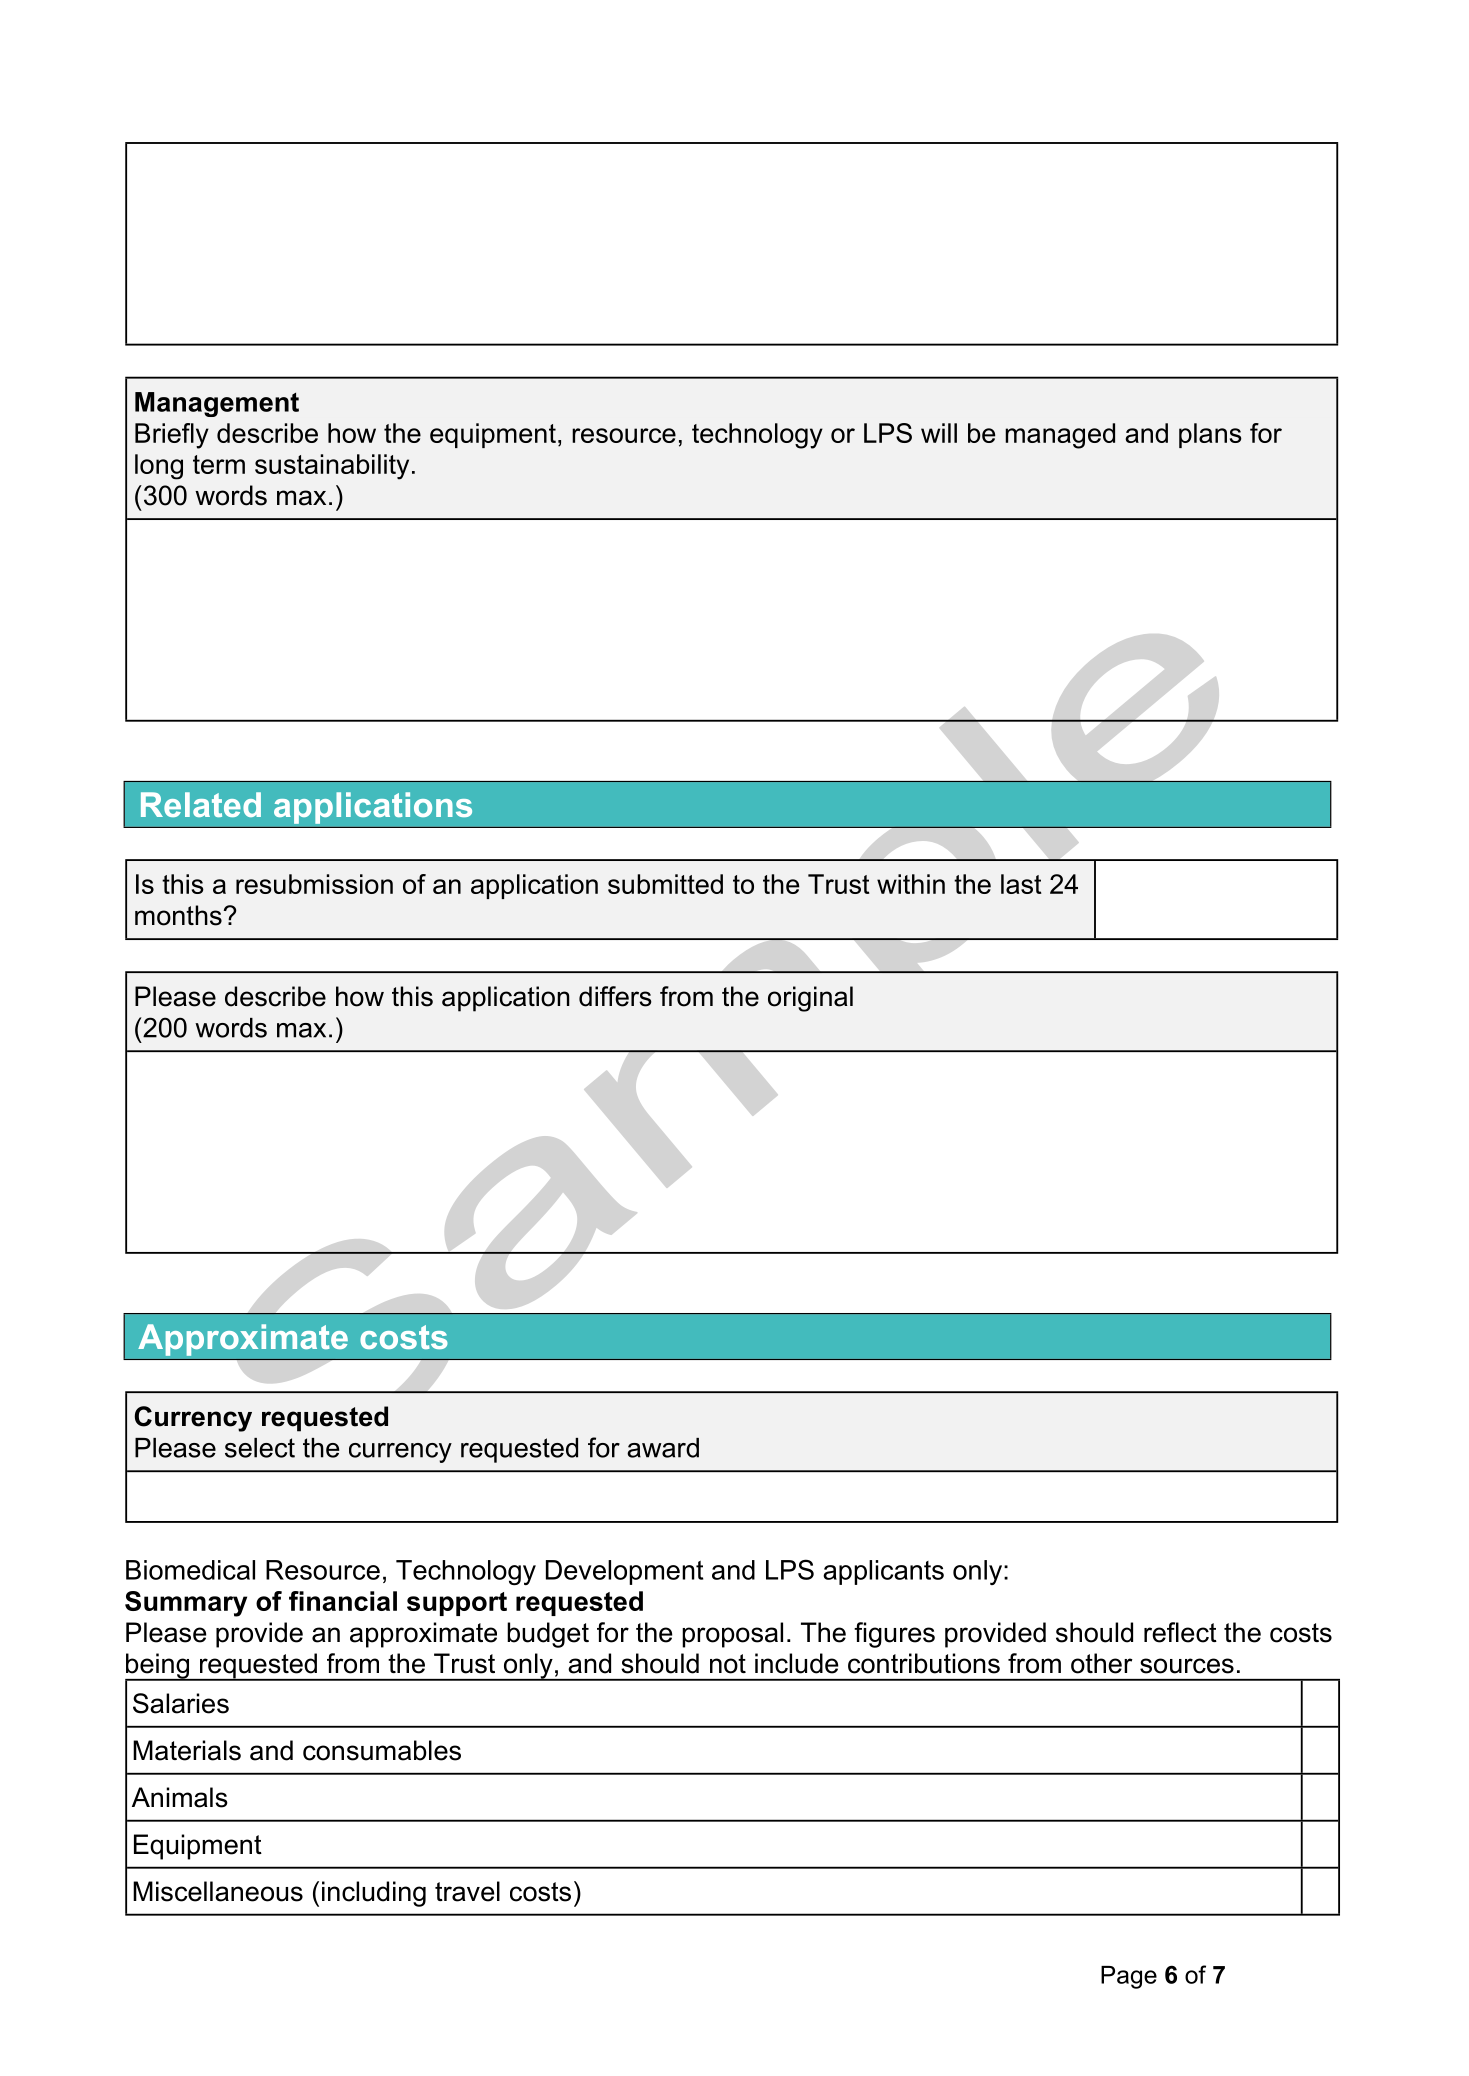 The width and height of the document is (1469, 2076). I want to click on sustainability, so click(332, 467).
